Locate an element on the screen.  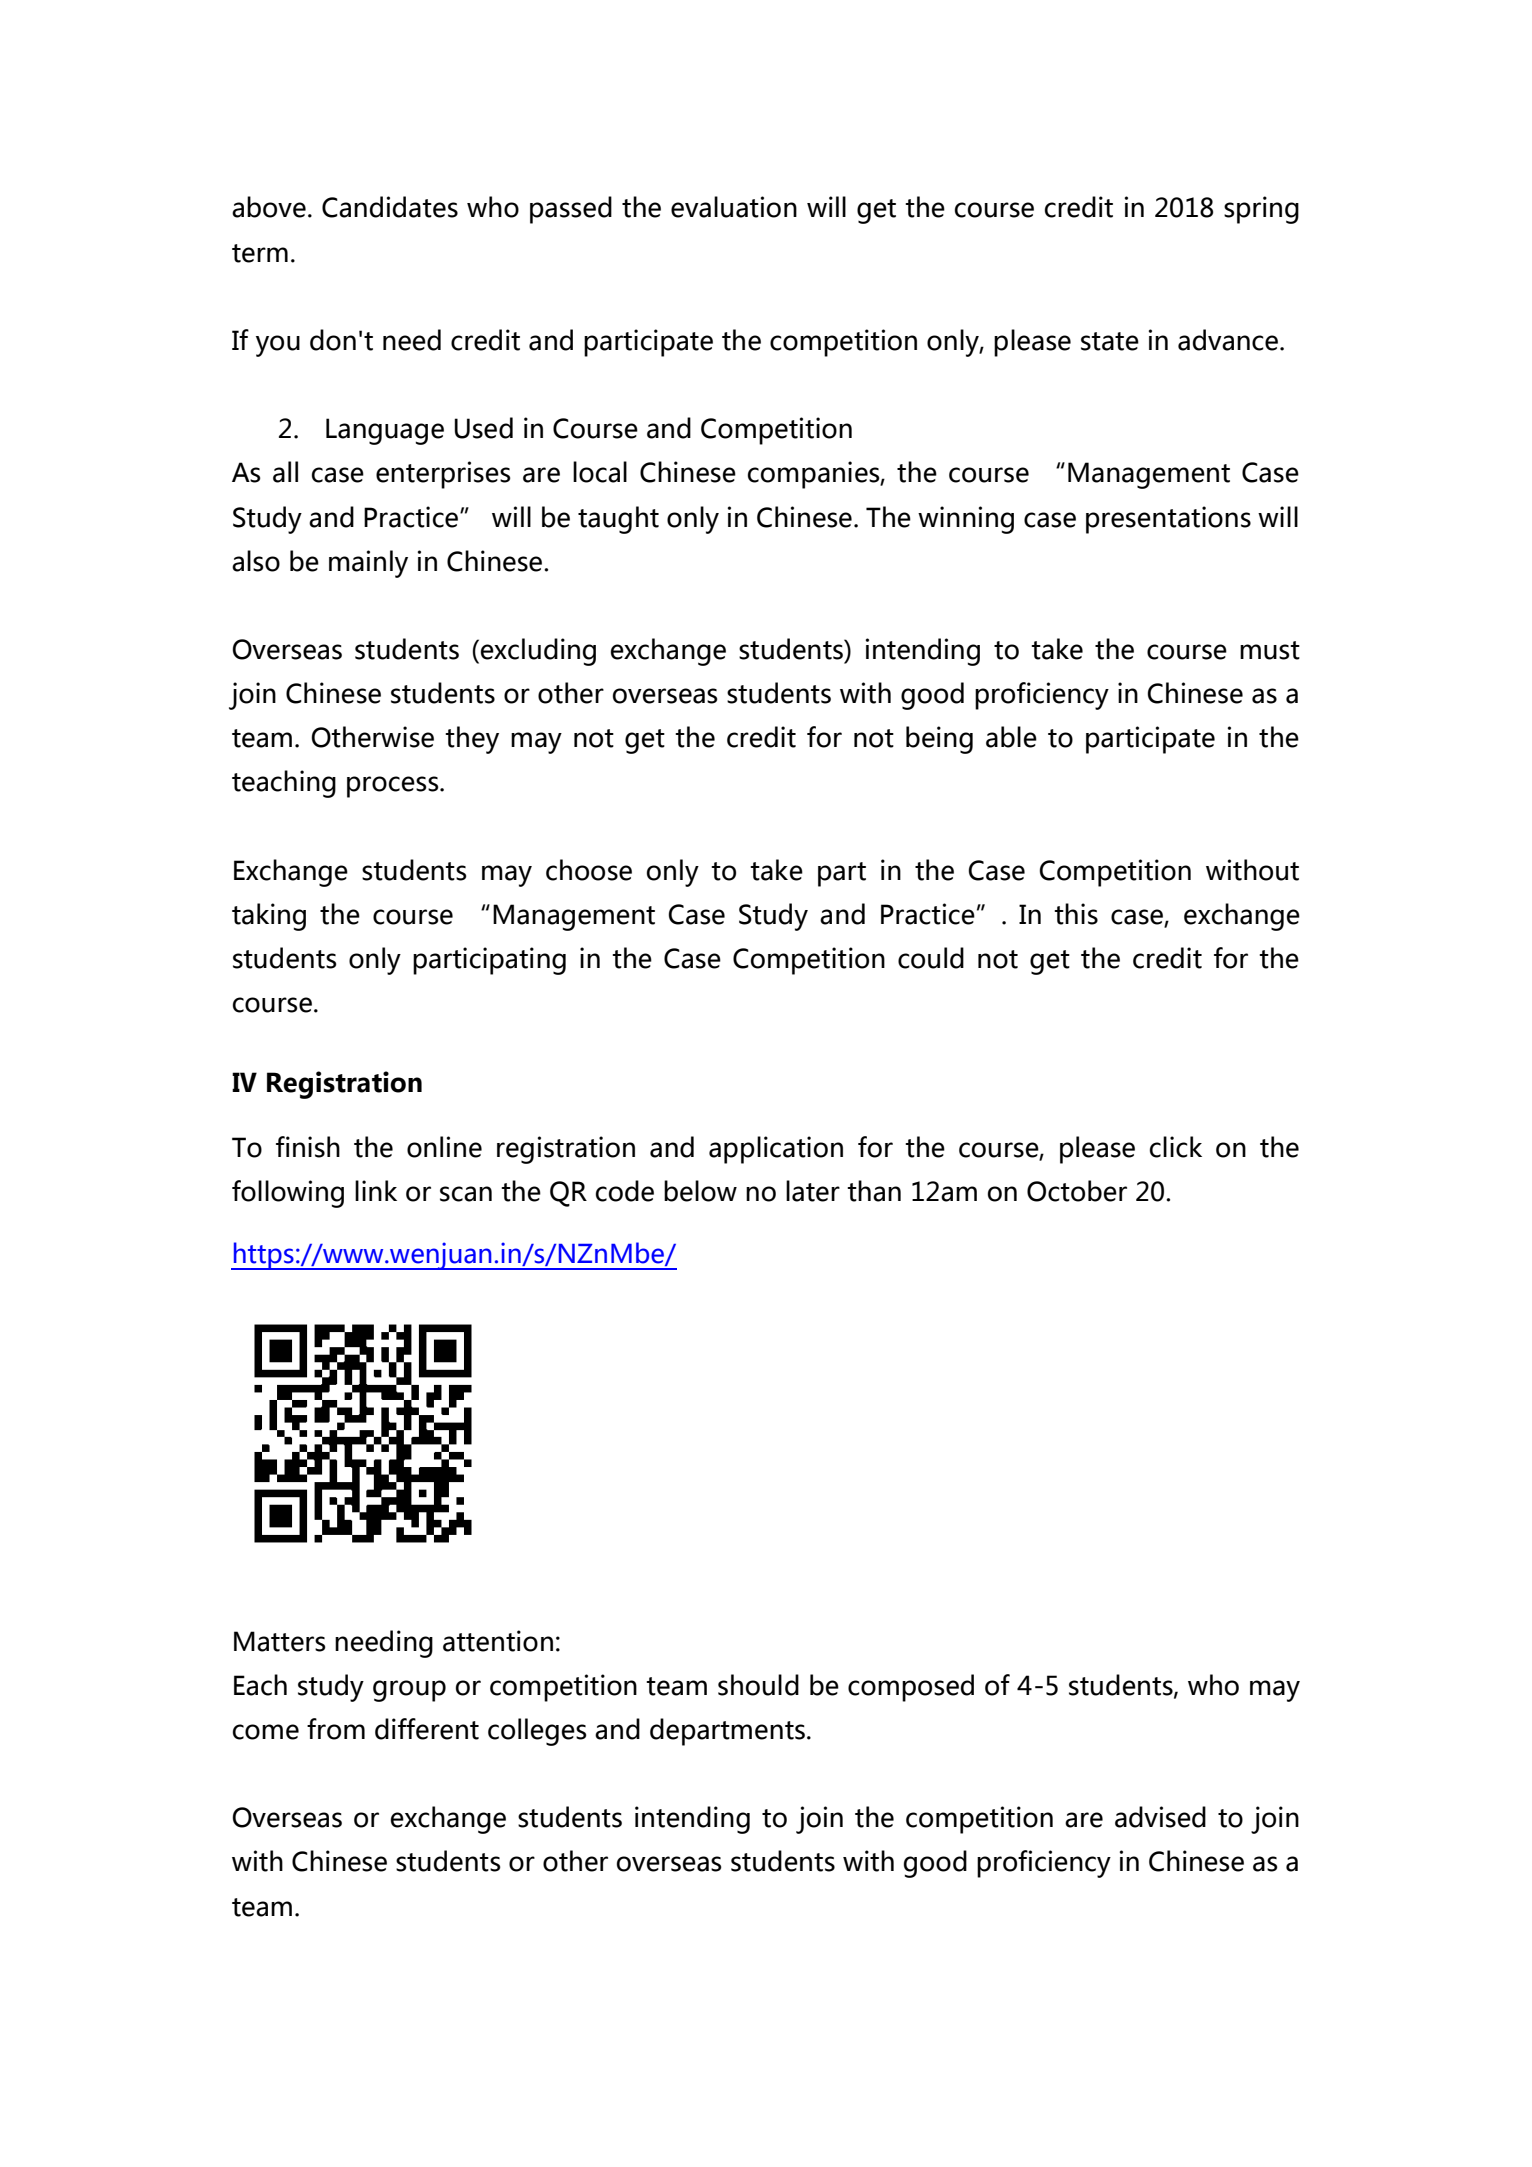
being is located at coordinates (939, 740).
